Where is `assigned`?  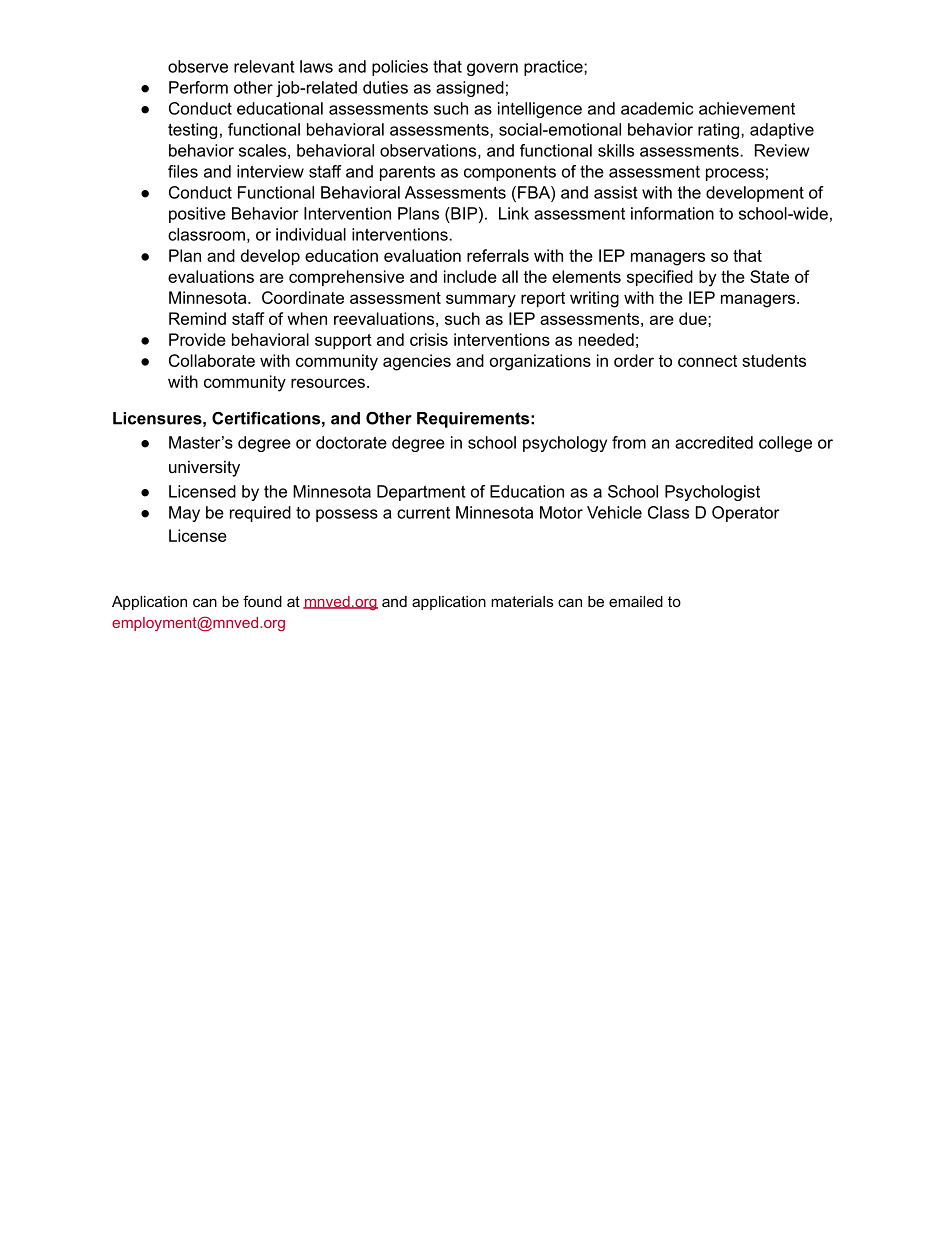
assigned is located at coordinates (470, 89).
